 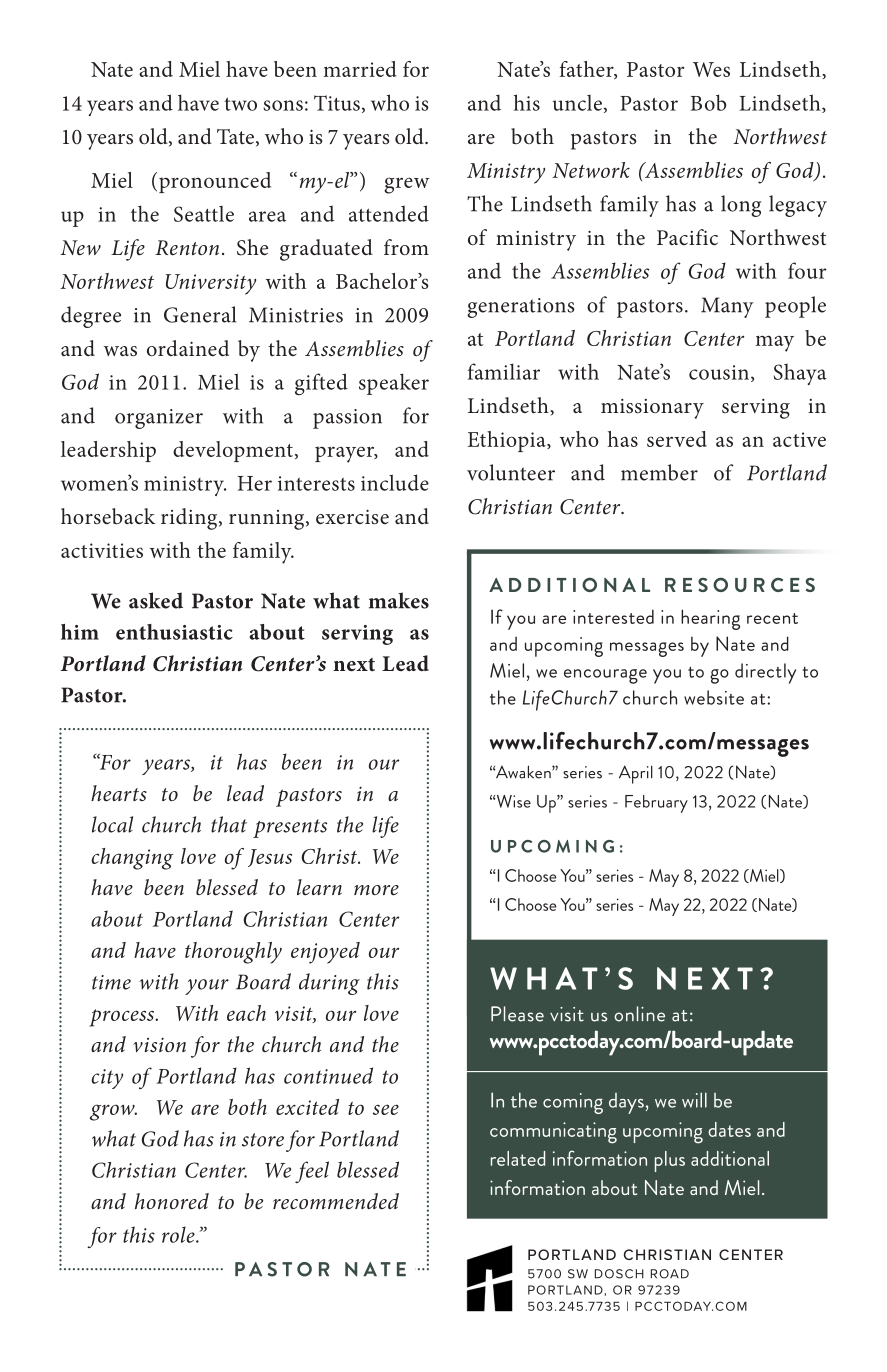 I want to click on role, so click(x=179, y=1234).
